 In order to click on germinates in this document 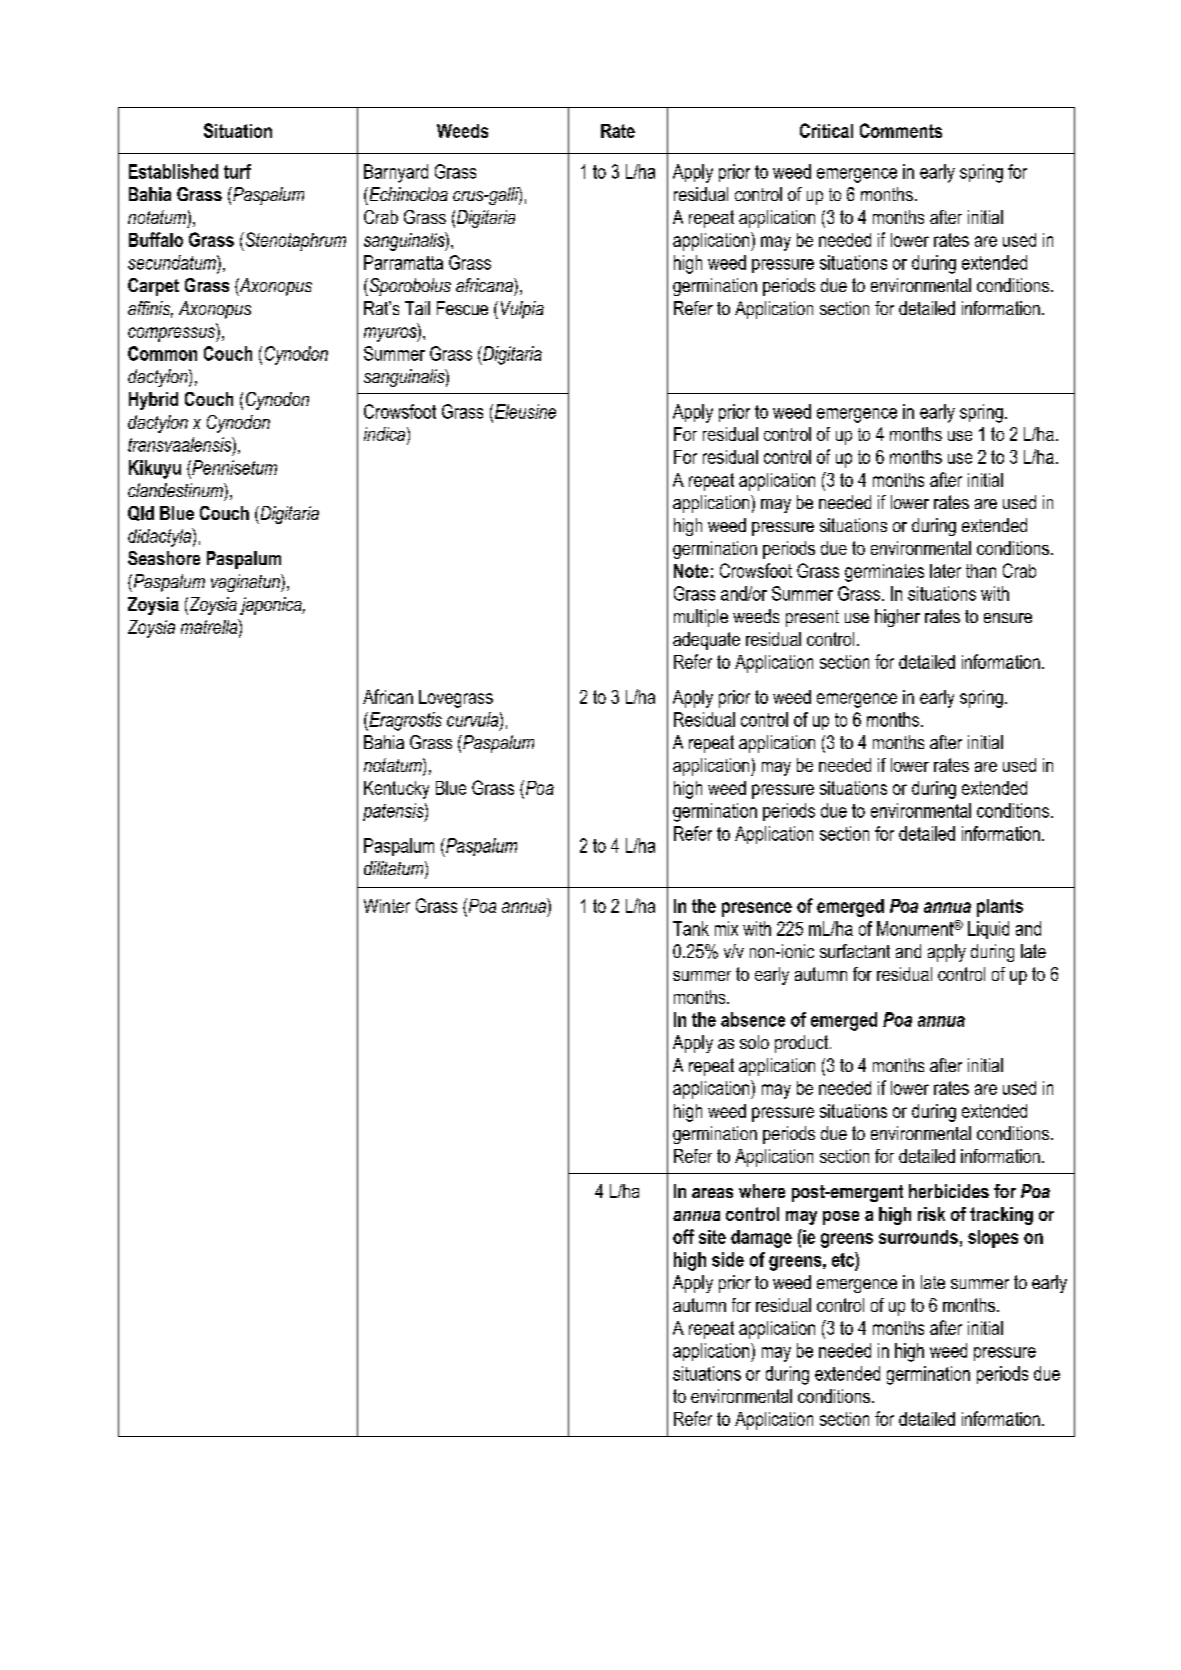, I will do `click(884, 573)`.
